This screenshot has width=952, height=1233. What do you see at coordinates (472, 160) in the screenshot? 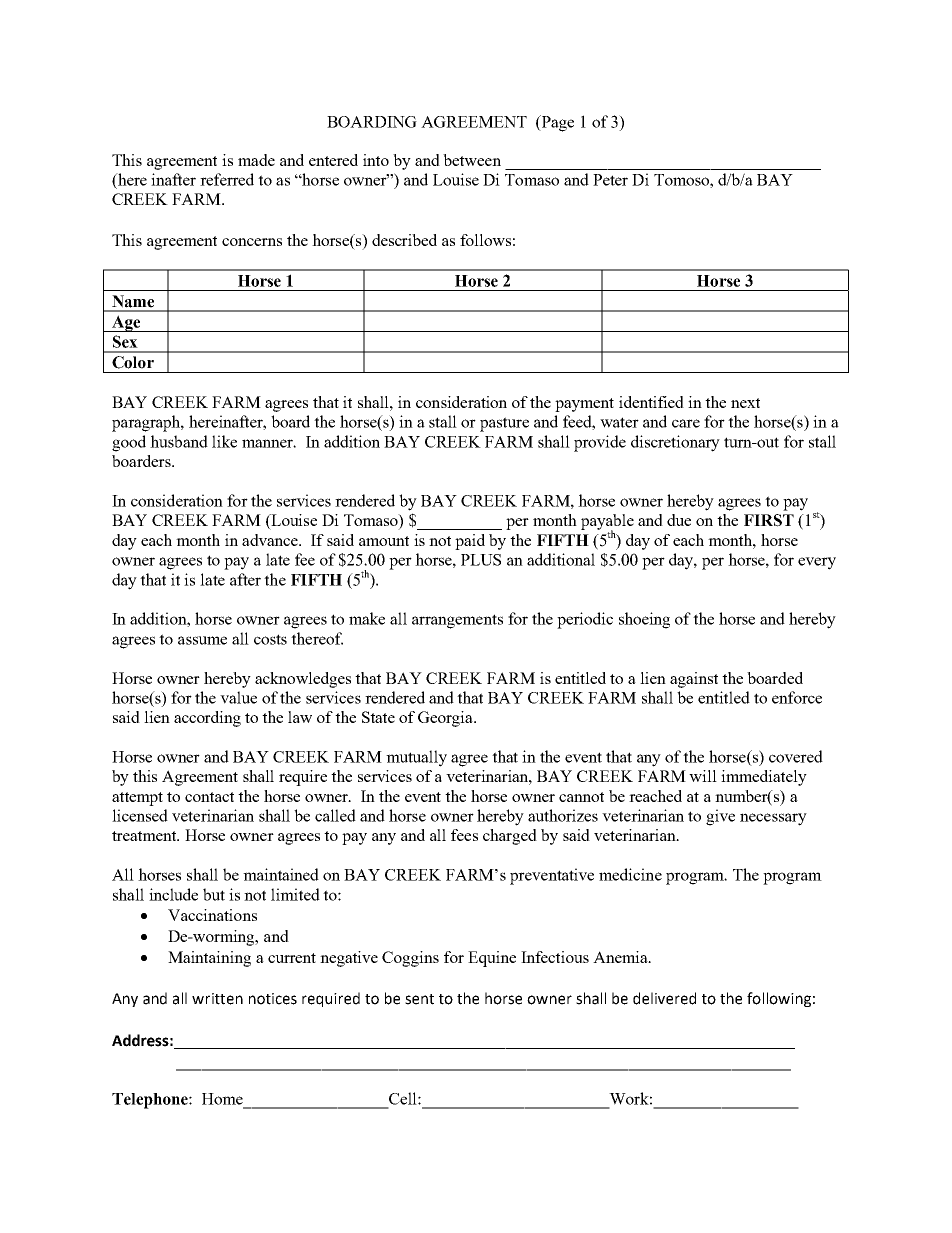
I see `between` at bounding box center [472, 160].
